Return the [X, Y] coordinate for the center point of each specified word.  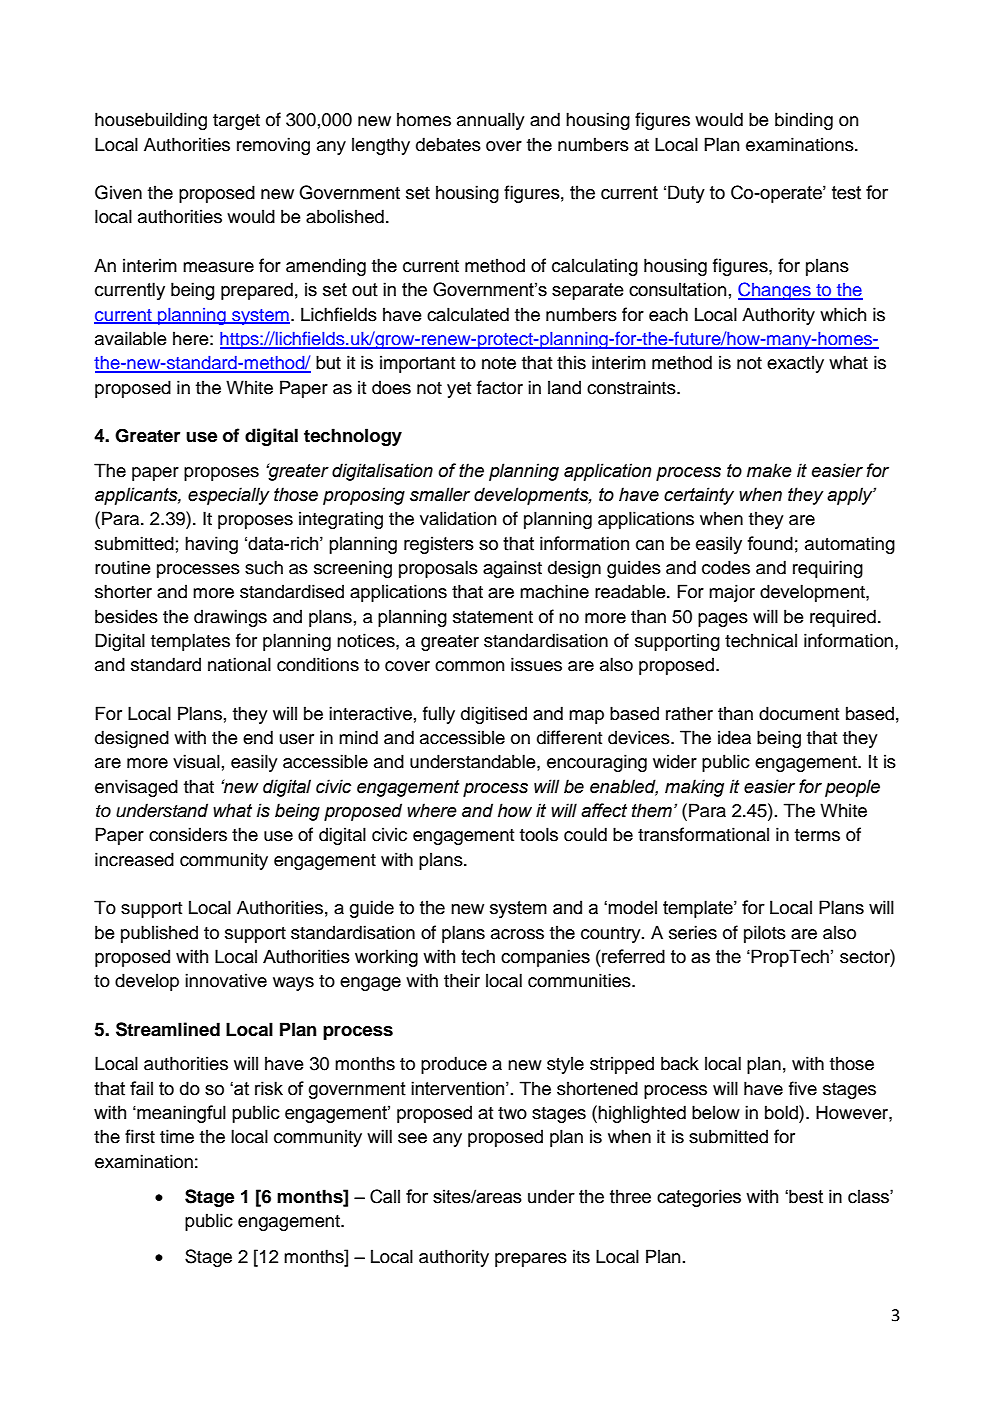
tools [539, 834]
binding [804, 121]
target [236, 122]
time [177, 1136]
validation [458, 518]
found [770, 543]
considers [188, 834]
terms [817, 835]
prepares [531, 1260]
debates [448, 144]
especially [229, 496]
